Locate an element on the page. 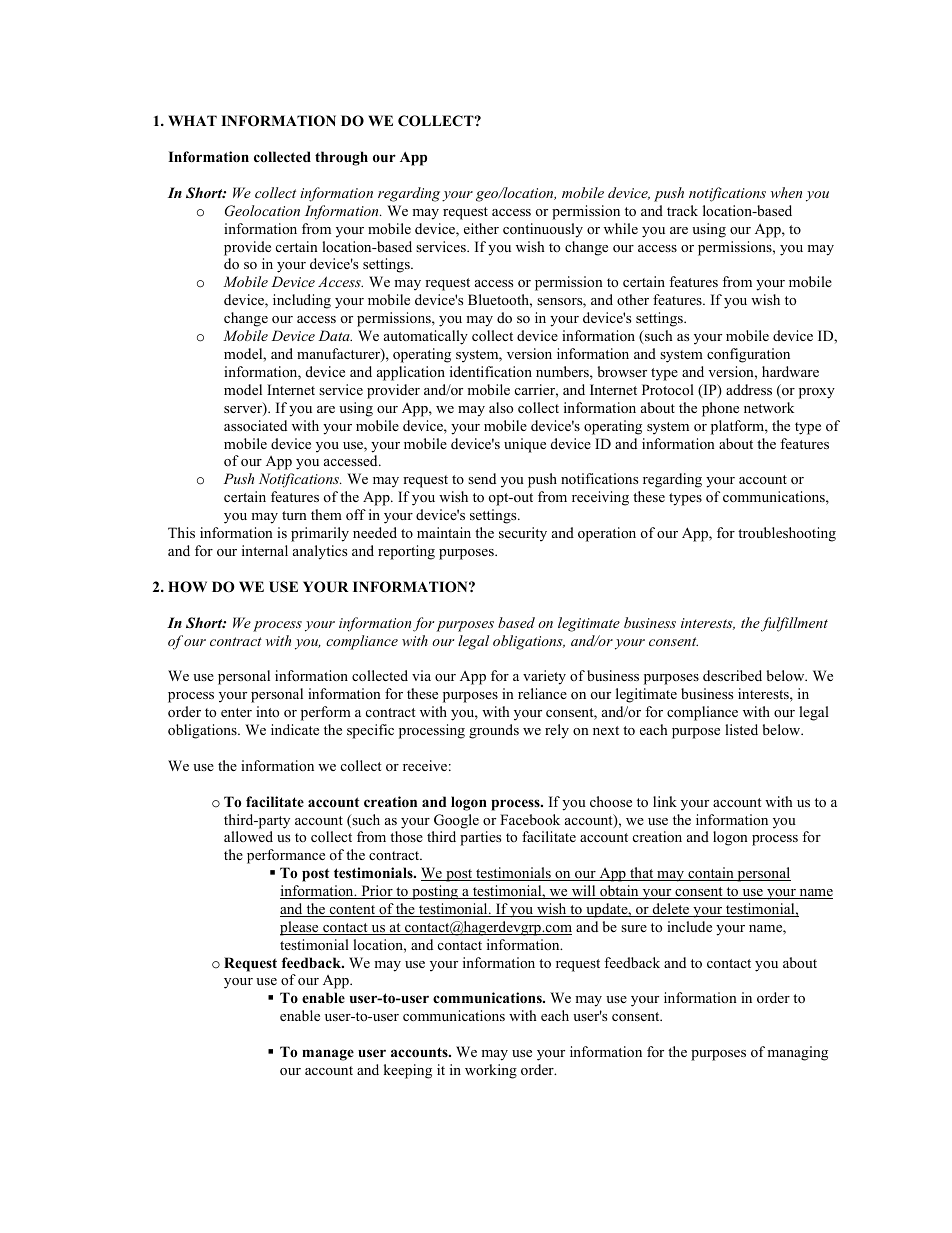  working is located at coordinates (491, 1071).
